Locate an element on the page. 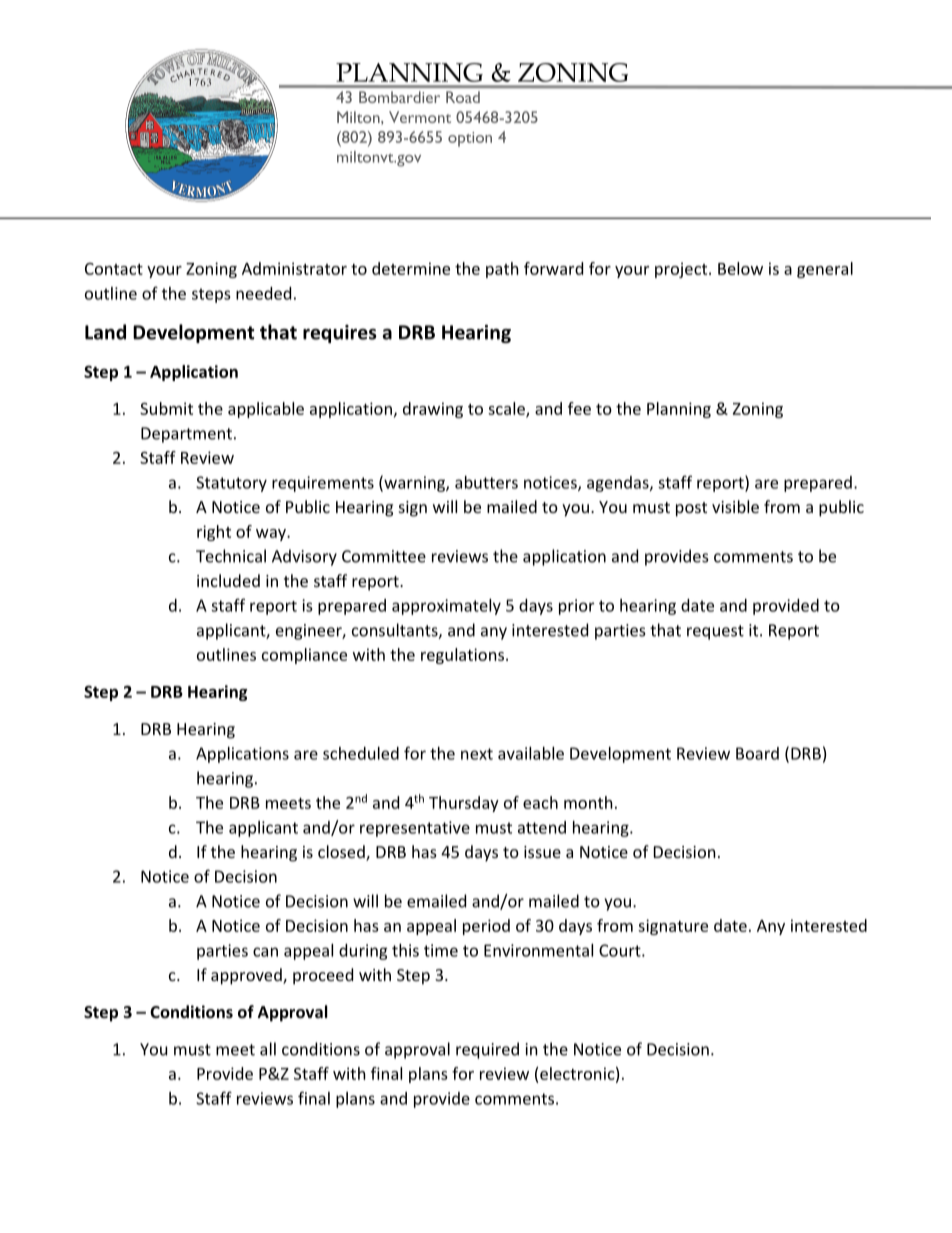  approximately is located at coordinates (446, 607).
